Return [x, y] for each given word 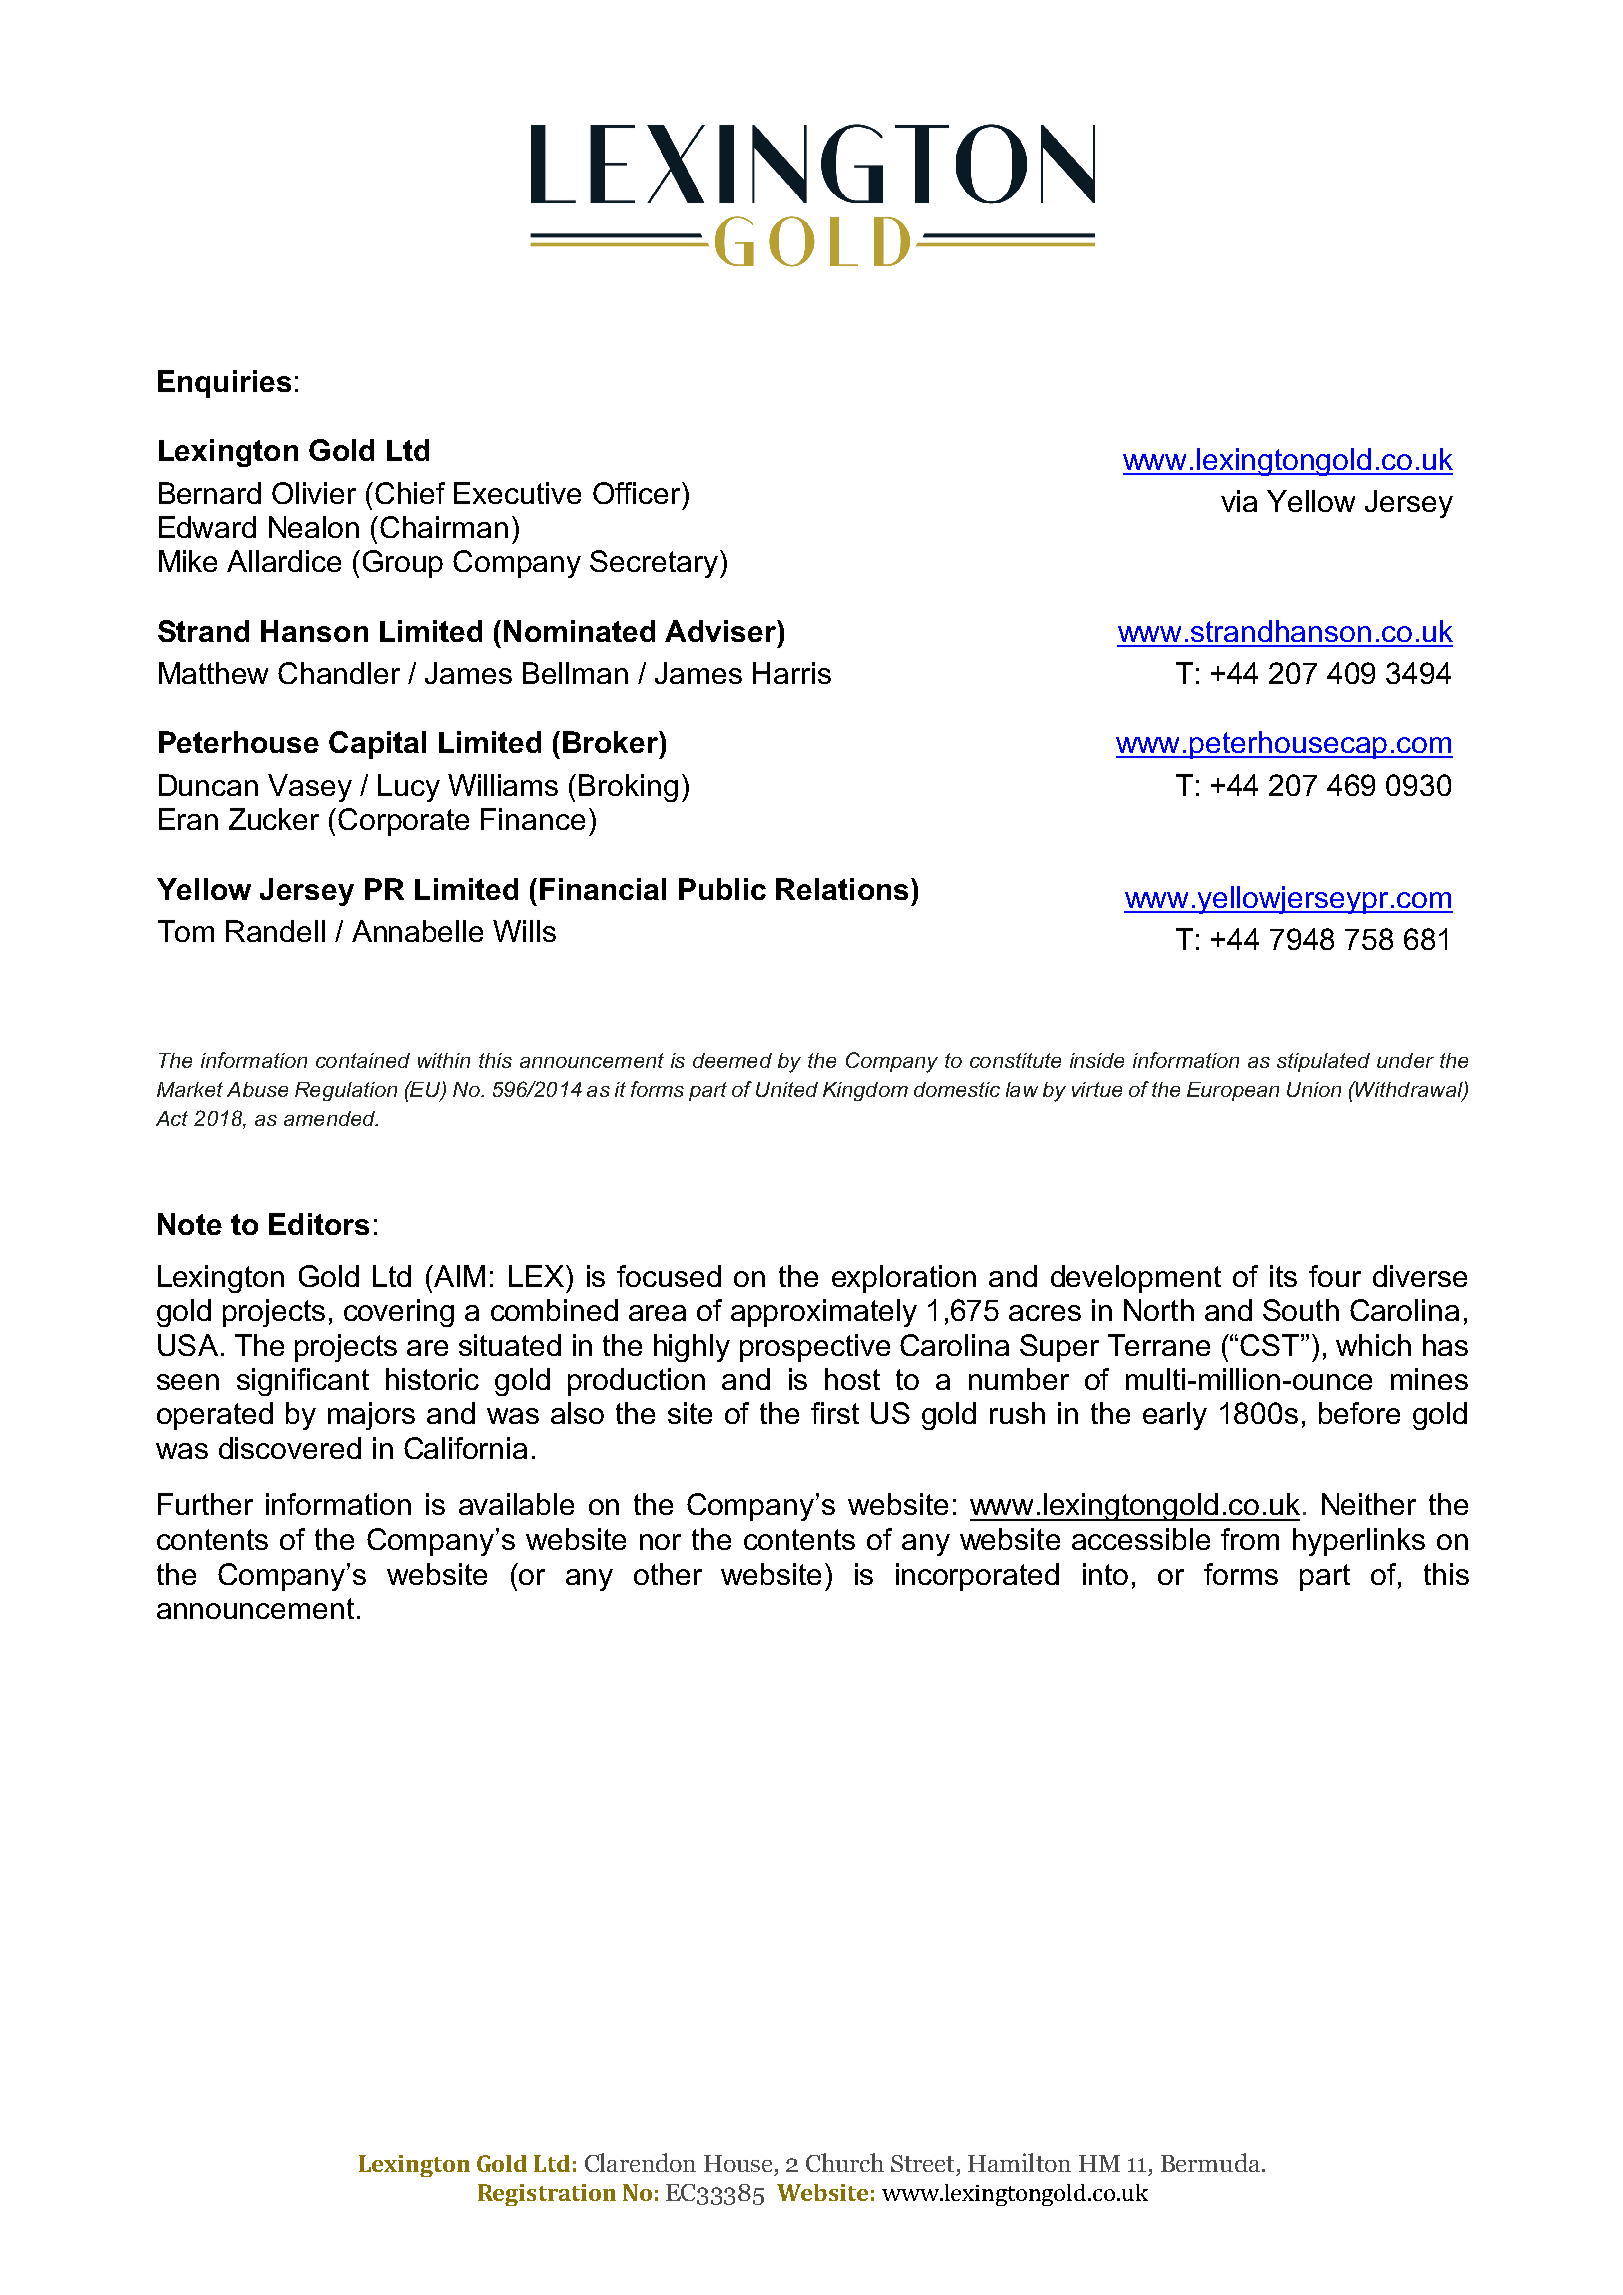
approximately [824, 1313]
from [1250, 1539]
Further [205, 1504]
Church [845, 2162]
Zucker [274, 819]
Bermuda [1210, 2162]
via [1239, 501]
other [668, 1574]
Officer [638, 493]
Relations [842, 889]
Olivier [314, 493]
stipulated [1323, 1062]
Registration [547, 2195]
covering [399, 1313]
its [1283, 1276]
